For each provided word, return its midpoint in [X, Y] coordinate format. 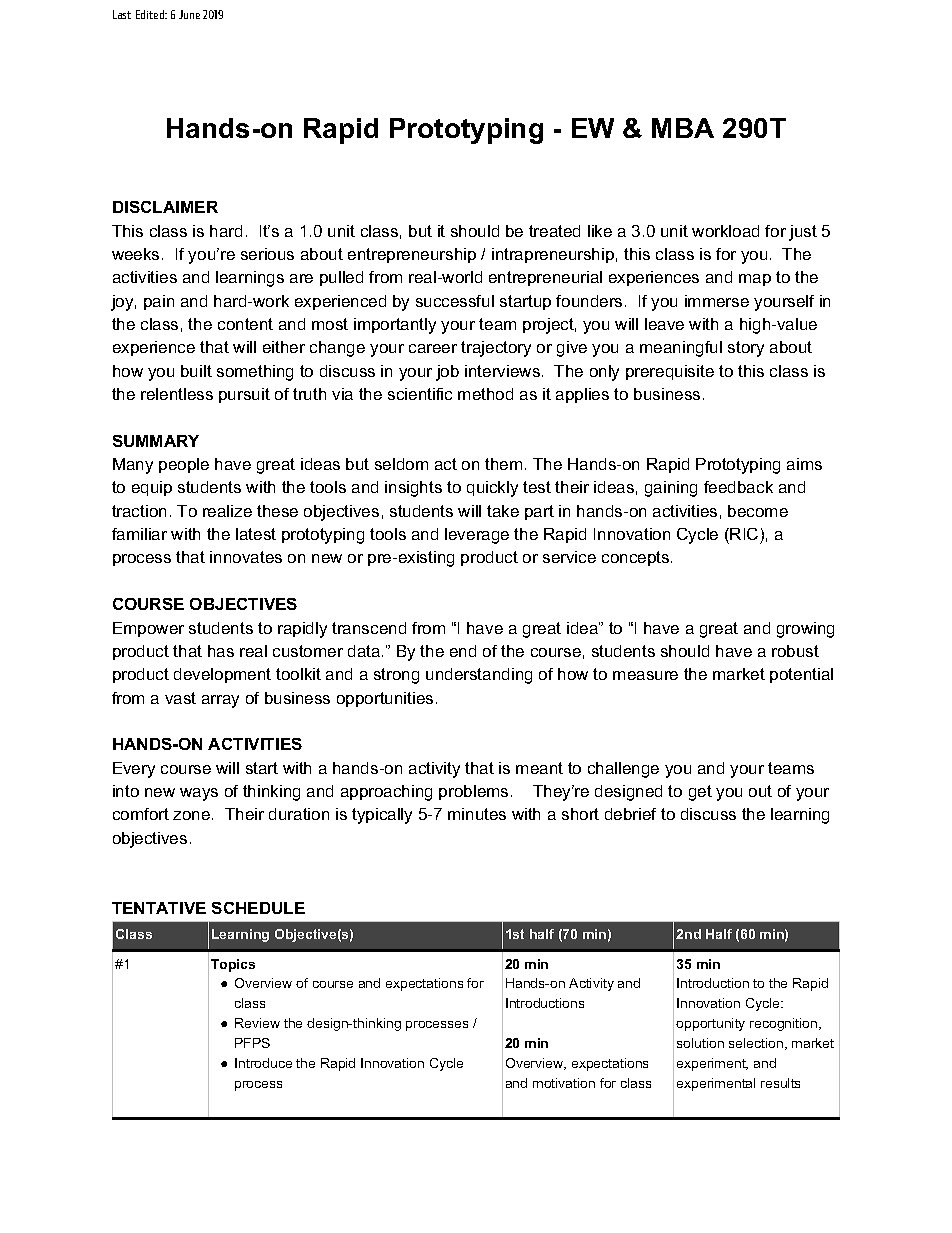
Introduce [263, 1063]
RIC [744, 534]
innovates [246, 557]
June [189, 14]
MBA [683, 128]
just [803, 233]
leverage [477, 536]
